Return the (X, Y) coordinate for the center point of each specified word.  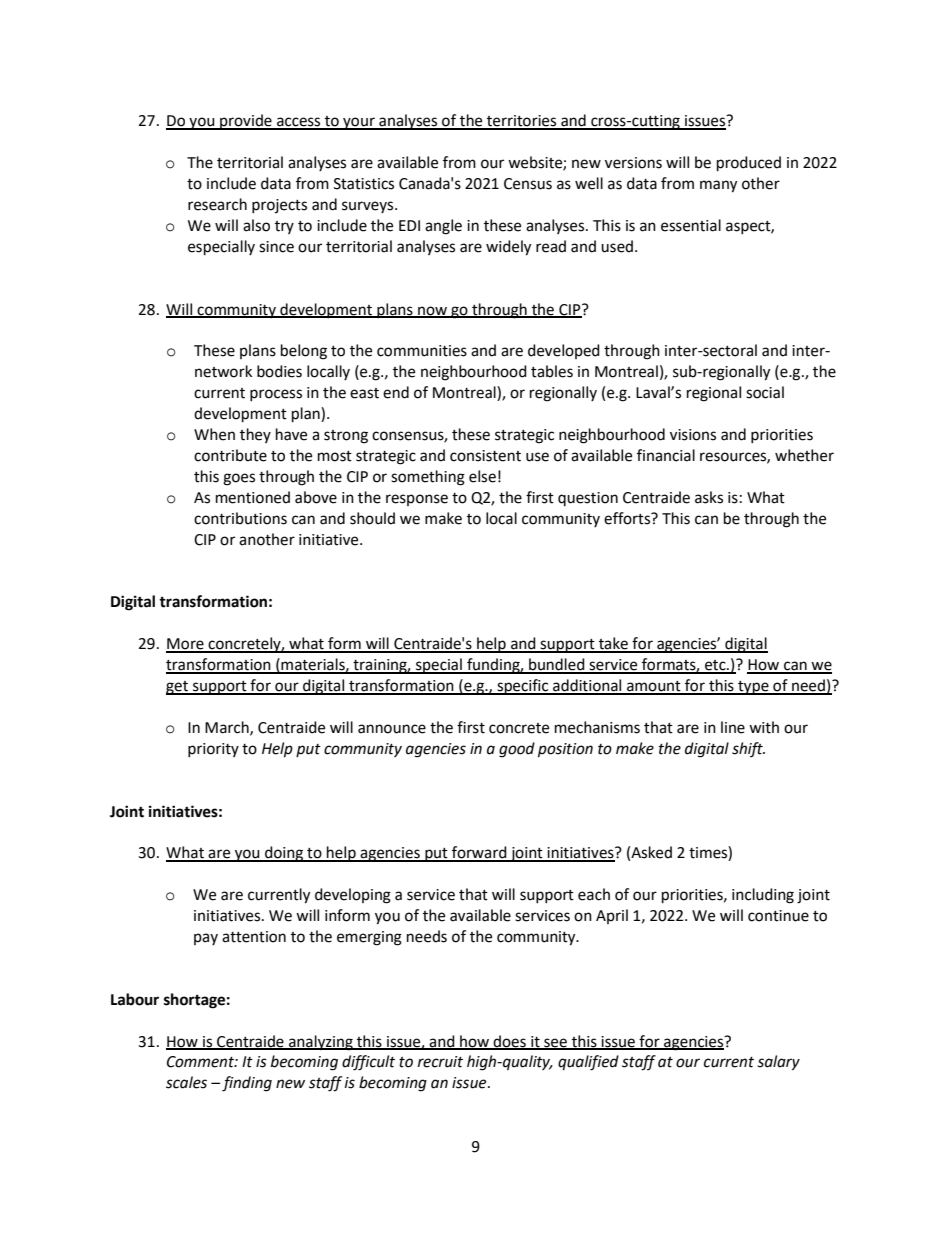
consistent (485, 456)
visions (693, 435)
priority (213, 750)
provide (246, 122)
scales (186, 1082)
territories (522, 122)
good (517, 750)
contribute (230, 455)
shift (748, 749)
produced (749, 164)
